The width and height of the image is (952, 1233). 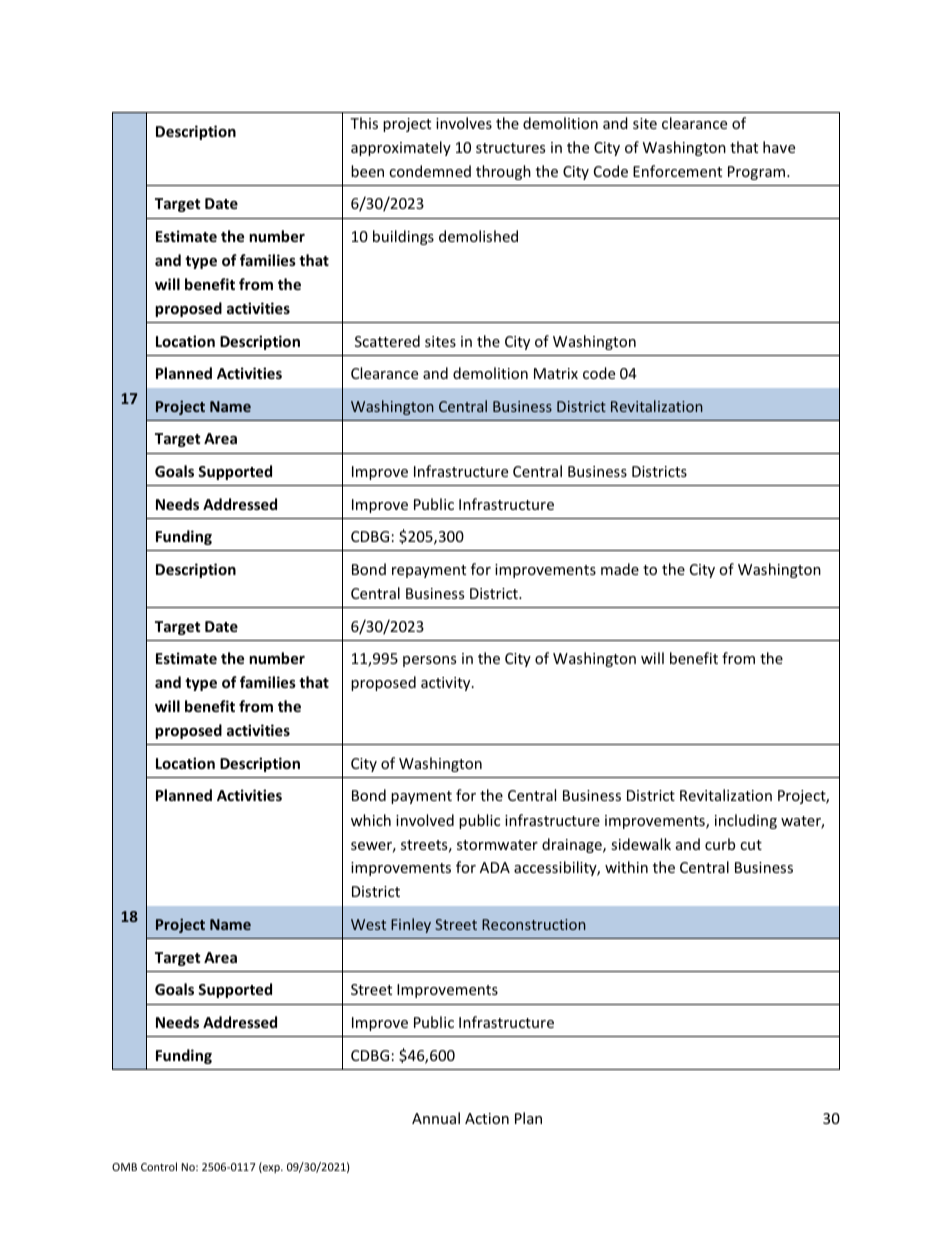 I want to click on condemned, so click(x=430, y=171).
